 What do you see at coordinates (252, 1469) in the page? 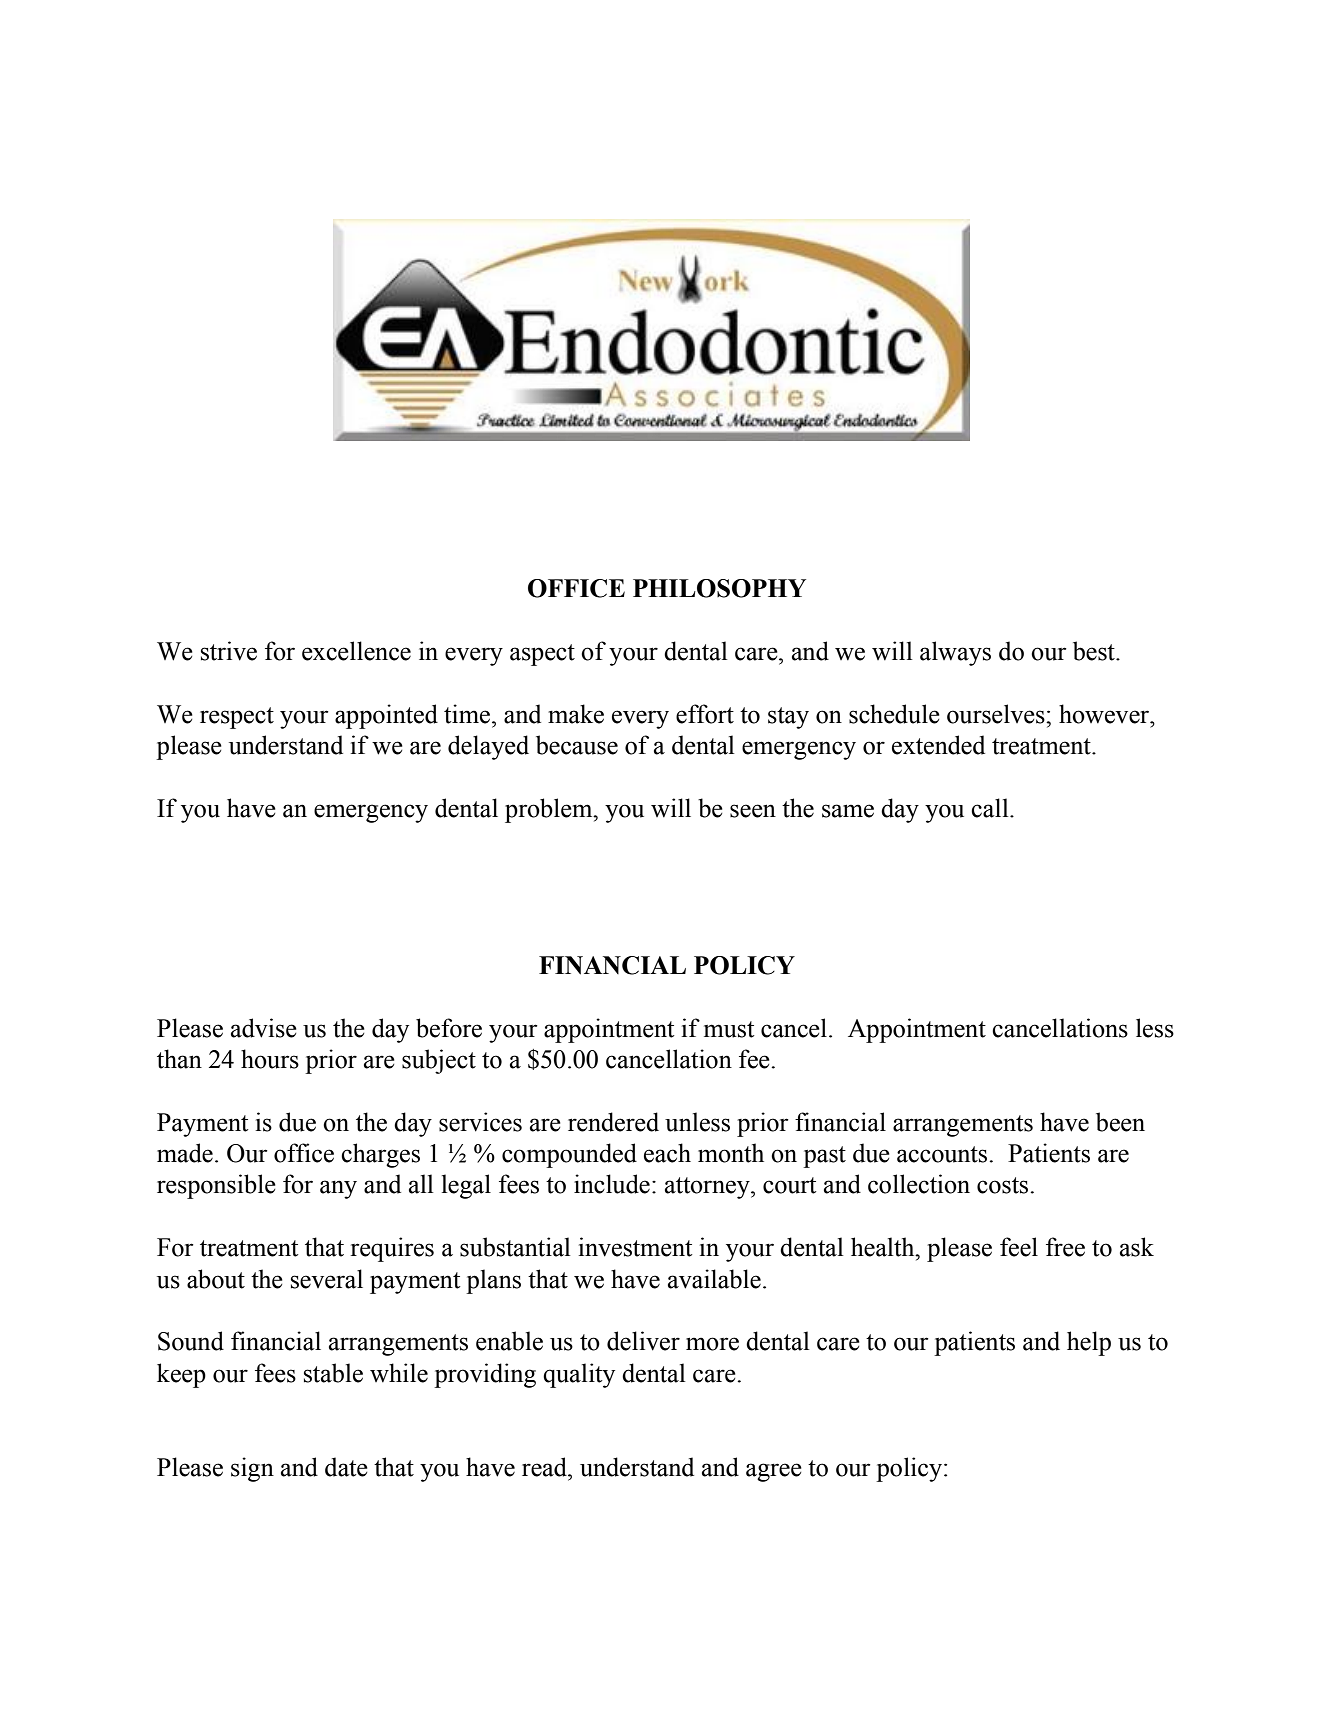
I see `sign` at bounding box center [252, 1469].
